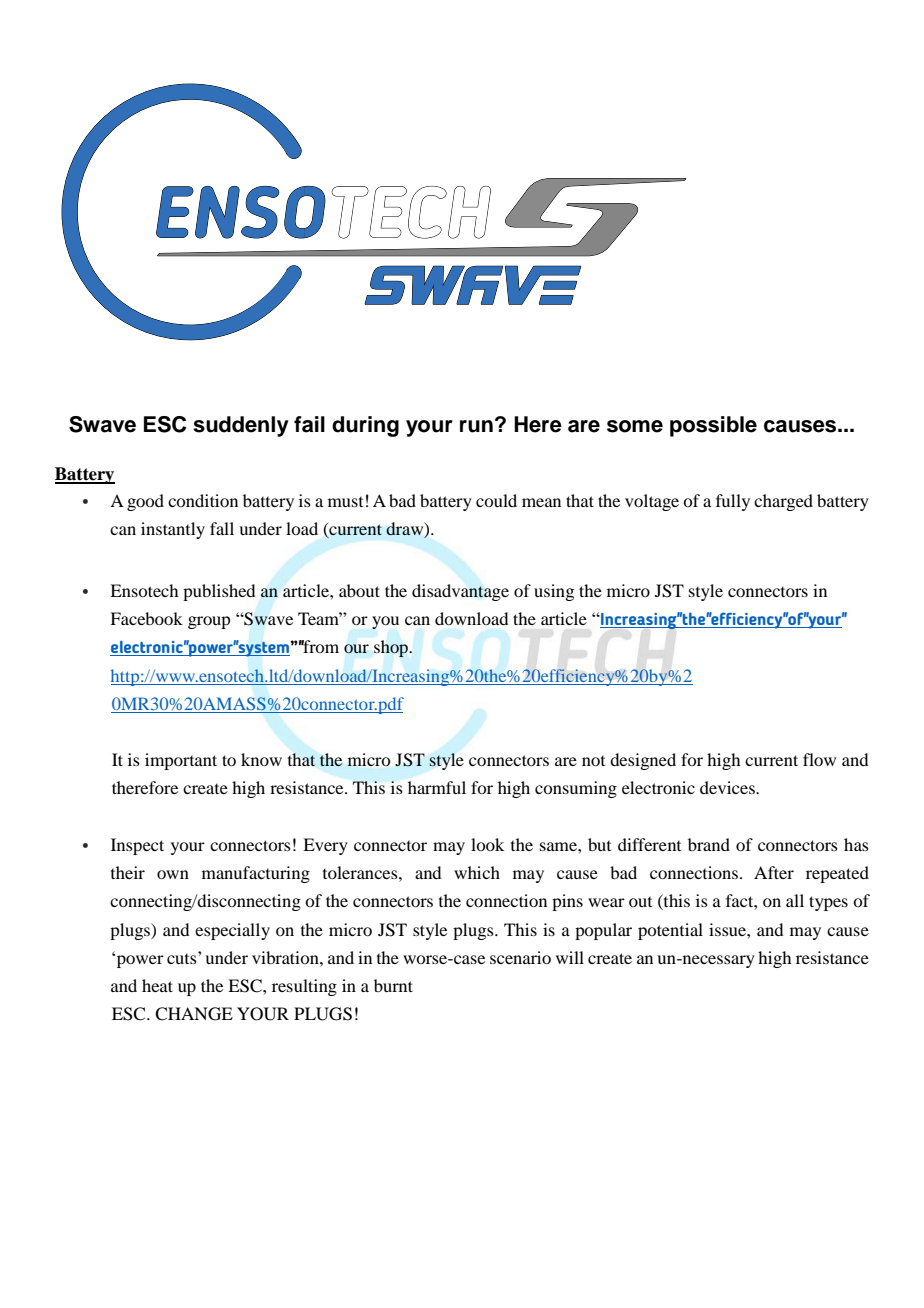  What do you see at coordinates (520, 957) in the image?
I see `scenario` at bounding box center [520, 957].
